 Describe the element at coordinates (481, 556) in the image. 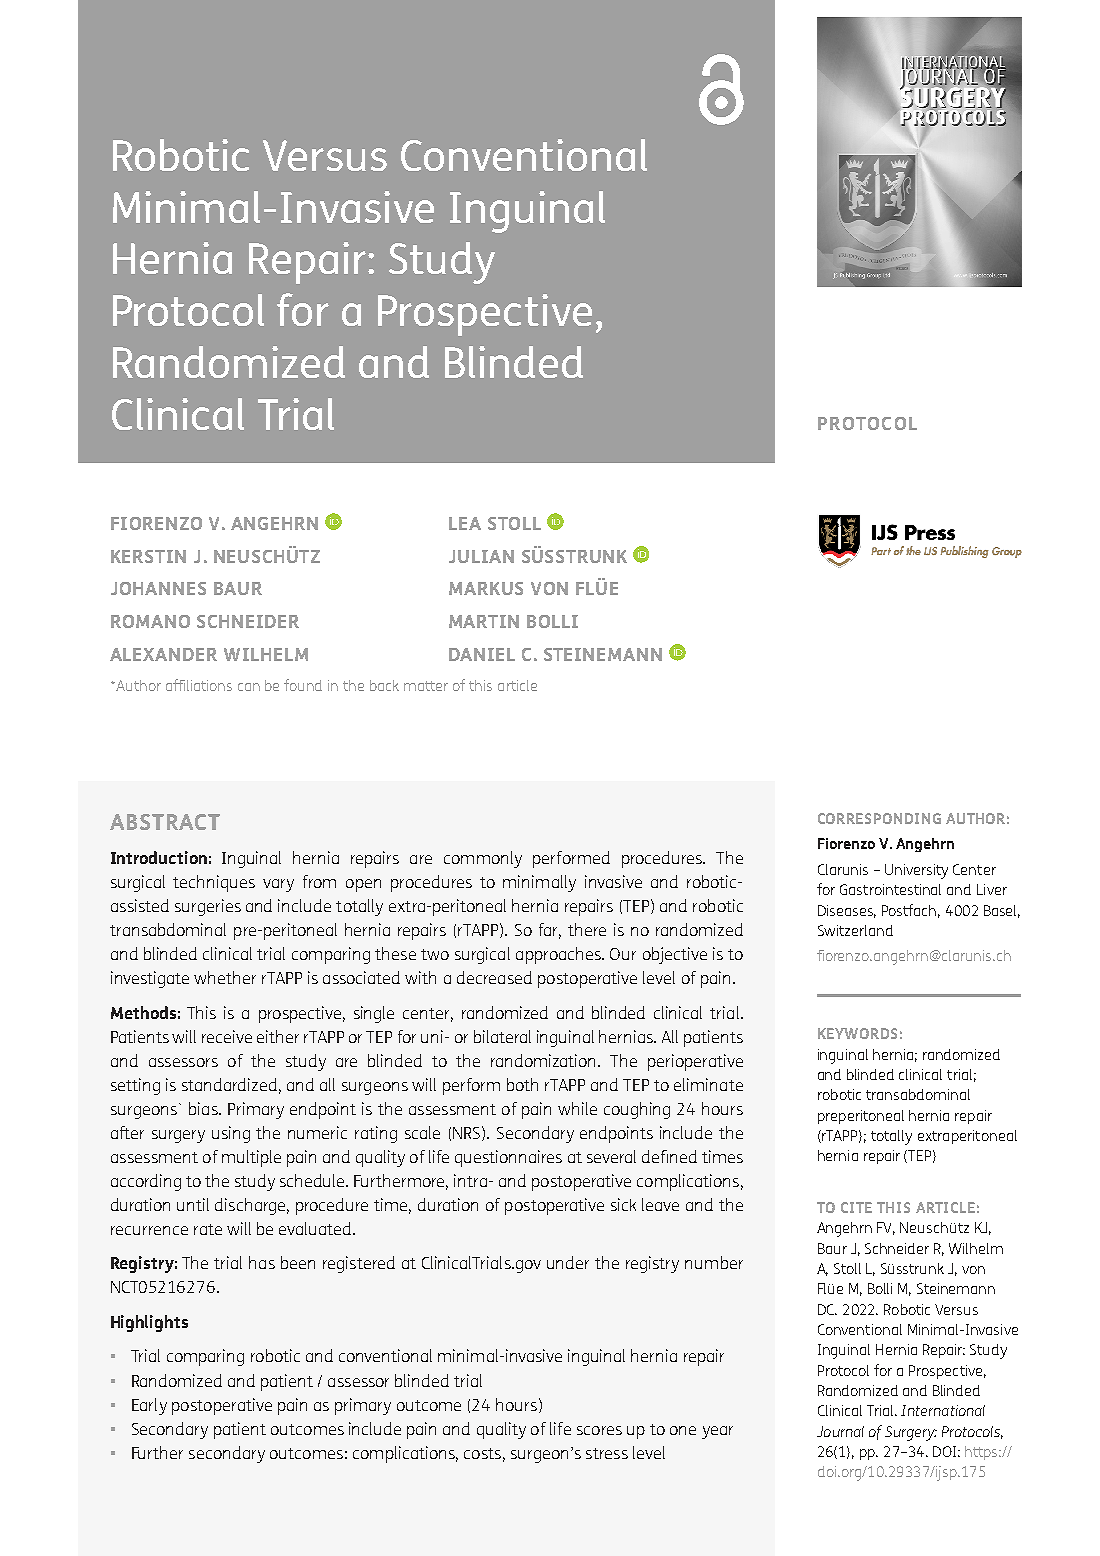

I see `JULIAN` at that location.
